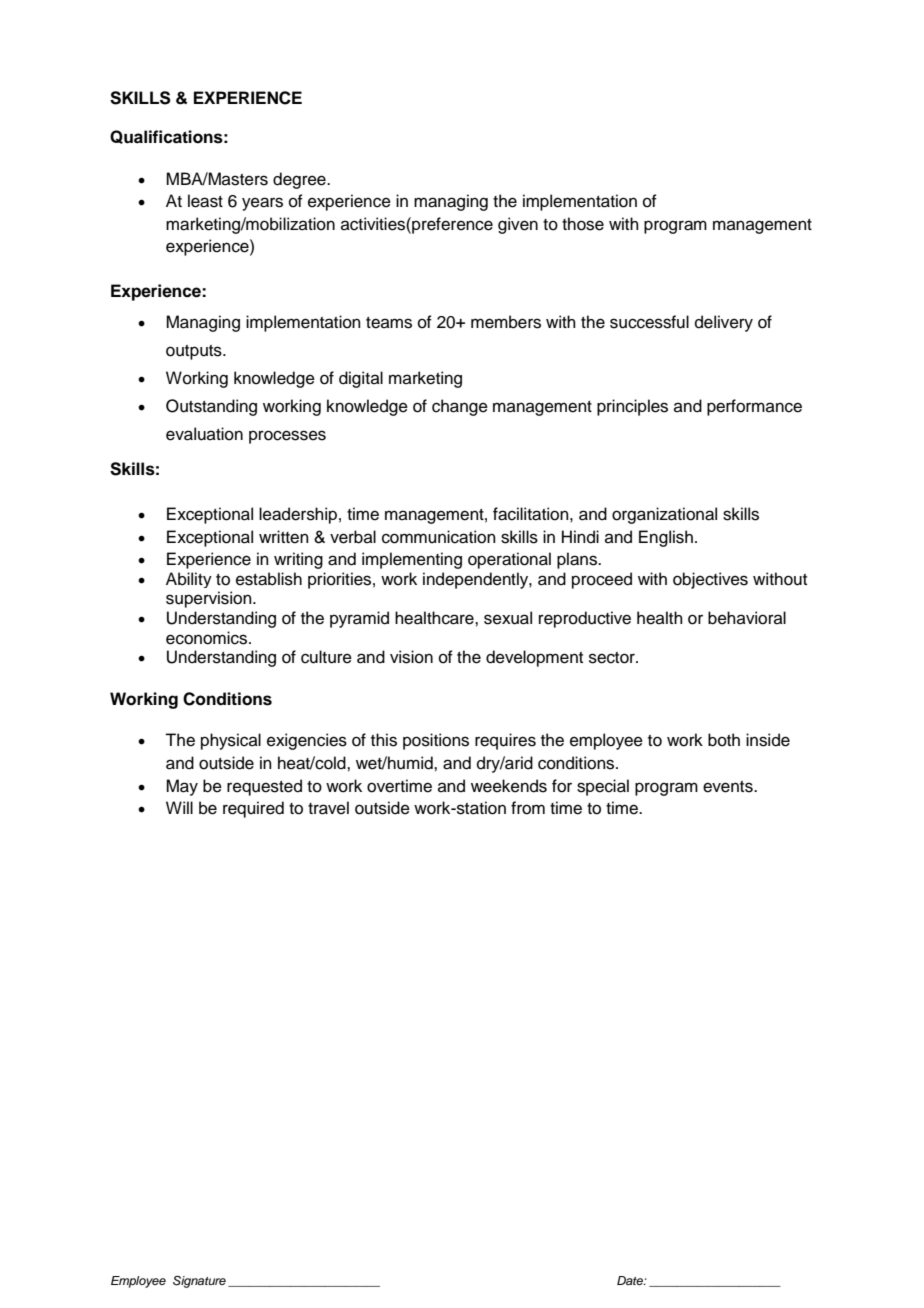  Describe the element at coordinates (583, 224) in the page. I see `those` at that location.
